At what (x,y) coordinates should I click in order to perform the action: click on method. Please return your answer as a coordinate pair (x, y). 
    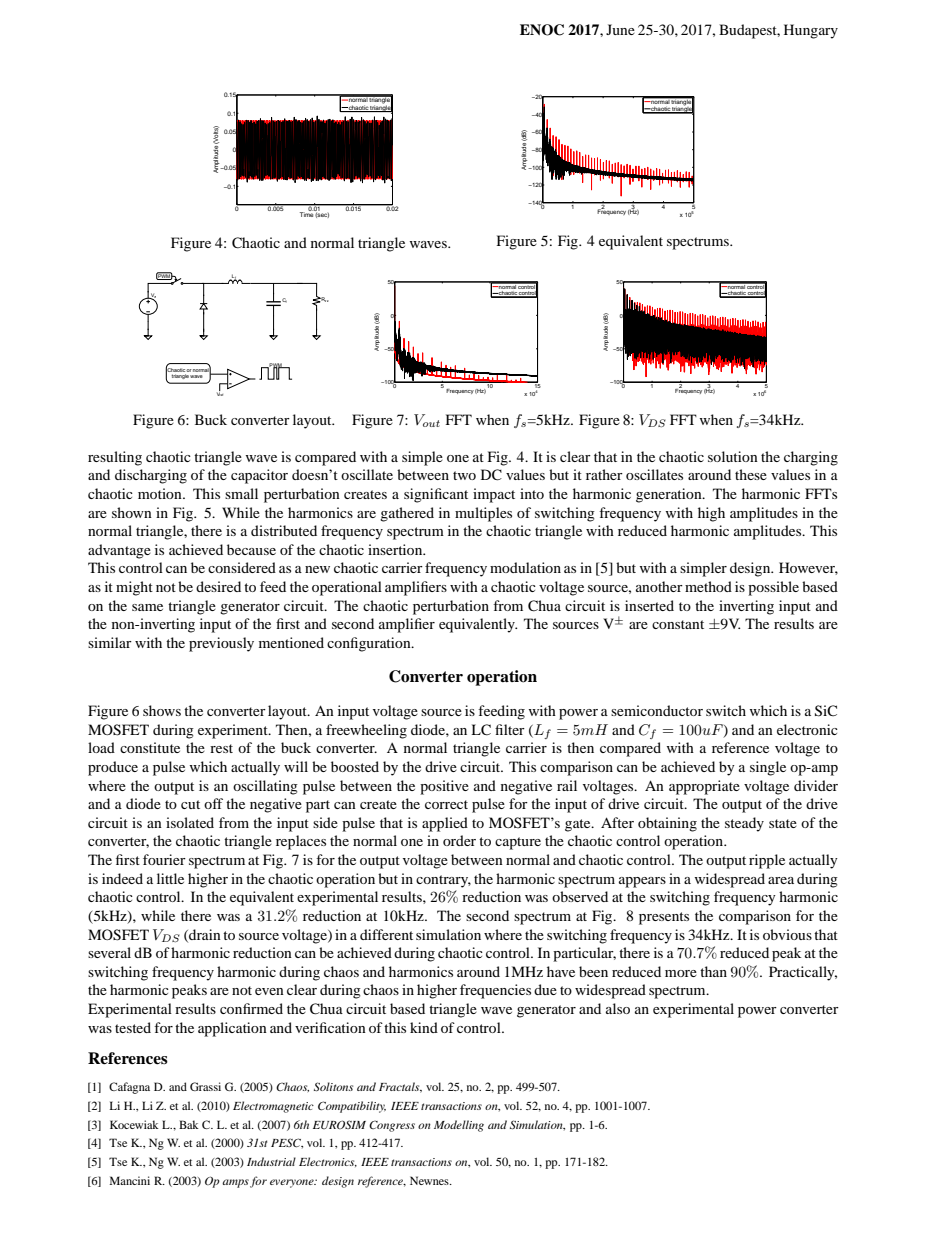
    Looking at the image, I should click on (708, 586).
